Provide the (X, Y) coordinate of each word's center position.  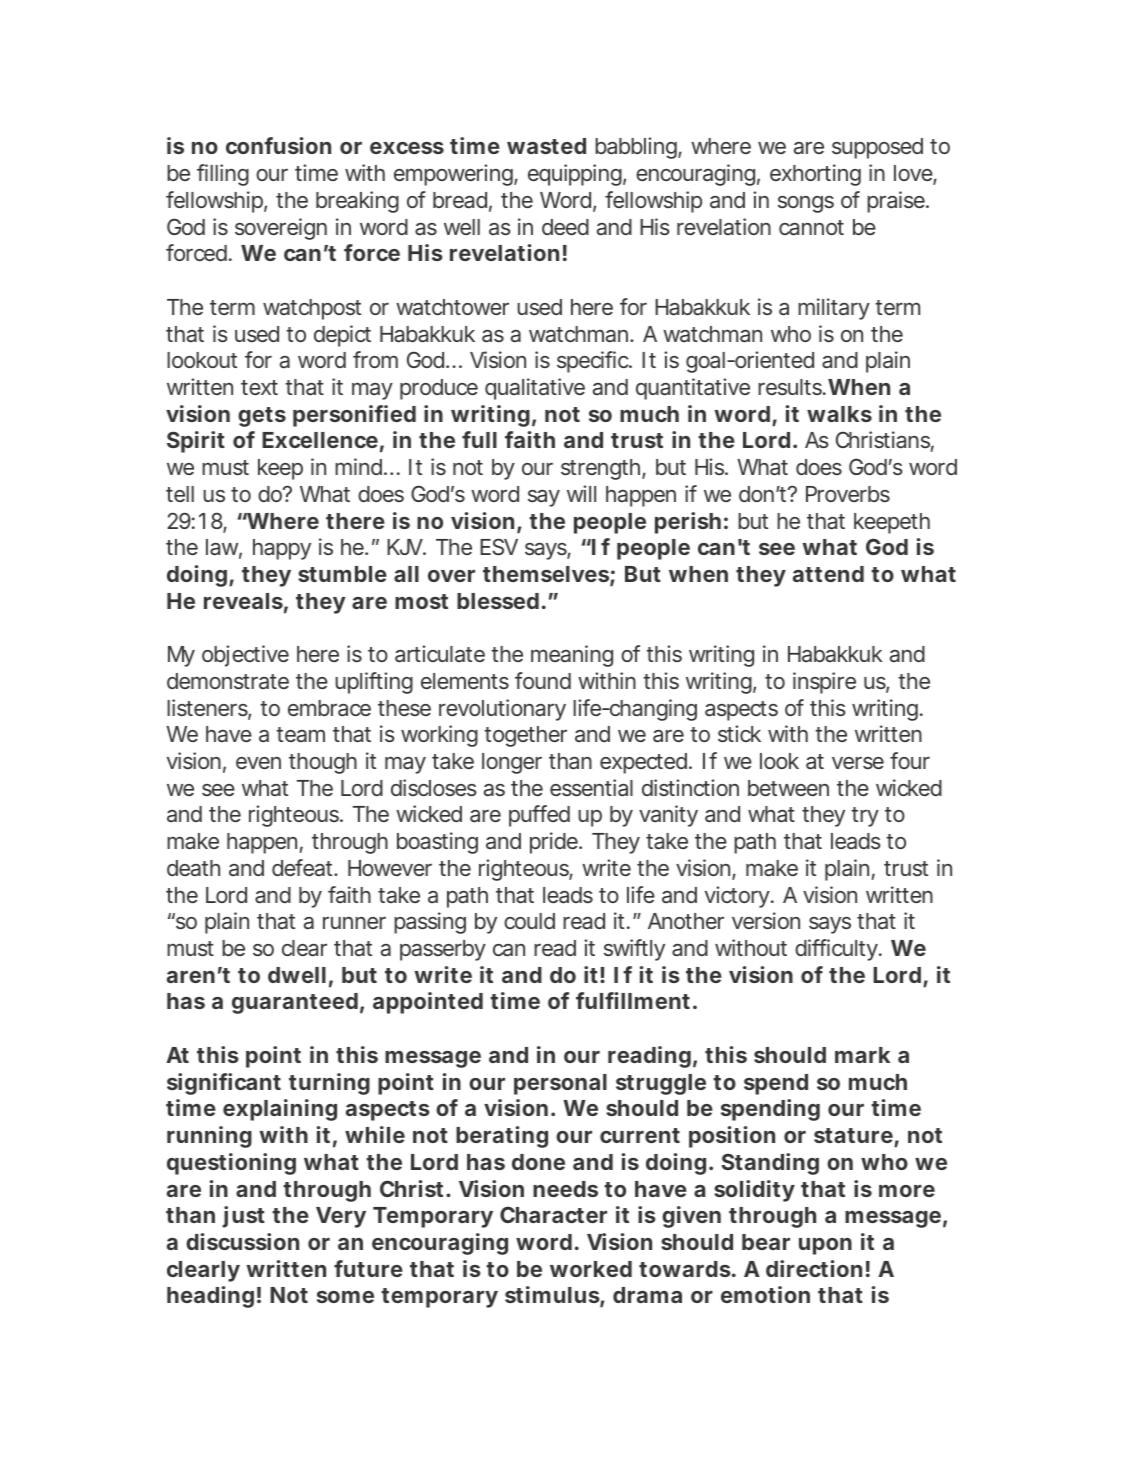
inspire (824, 683)
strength (602, 469)
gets (262, 417)
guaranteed (295, 1003)
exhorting (815, 175)
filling (223, 175)
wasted (546, 146)
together (525, 736)
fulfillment (633, 1000)
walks (839, 414)
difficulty (837, 950)
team (300, 734)
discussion (242, 1241)
